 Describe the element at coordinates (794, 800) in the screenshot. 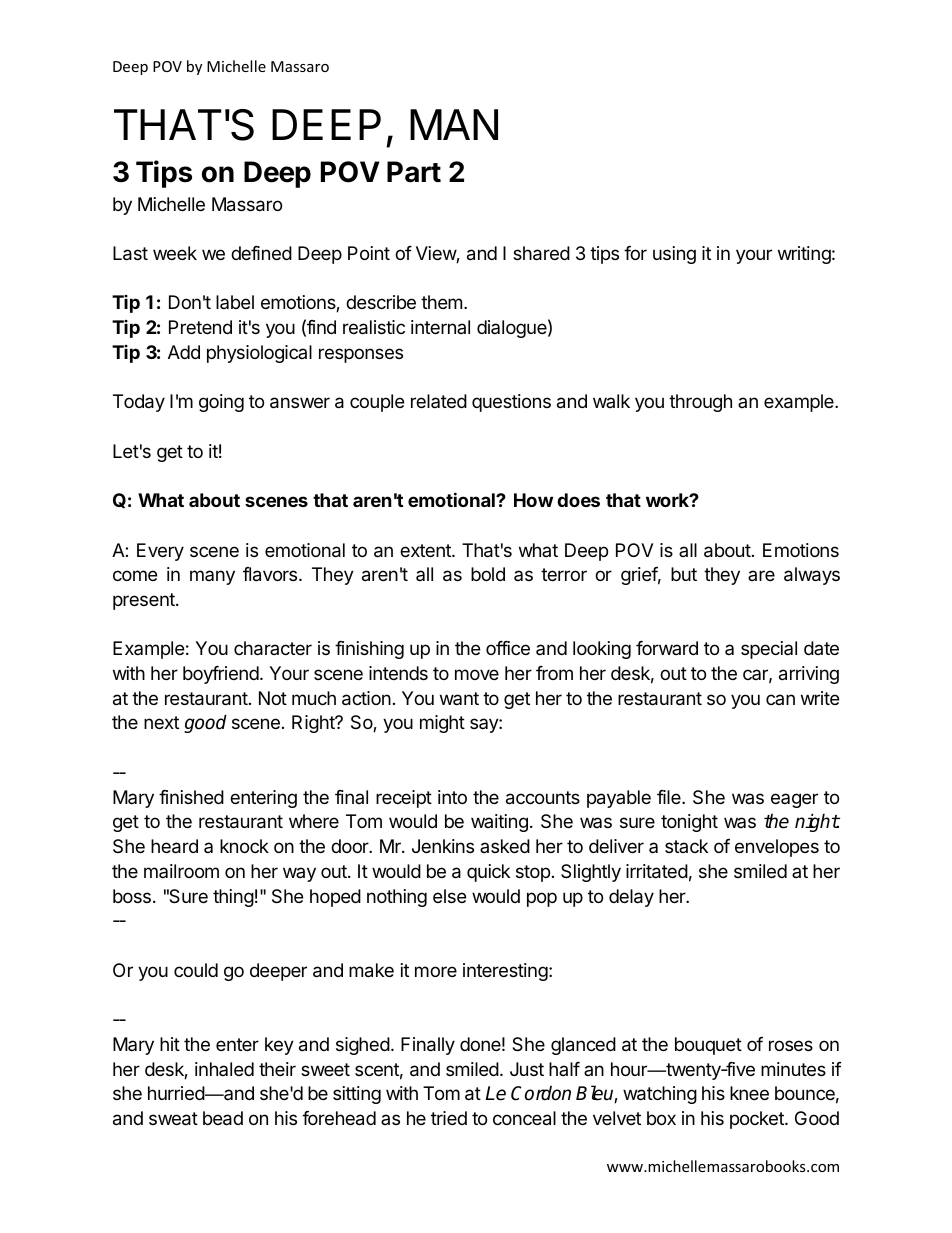

I see `eager` at that location.
